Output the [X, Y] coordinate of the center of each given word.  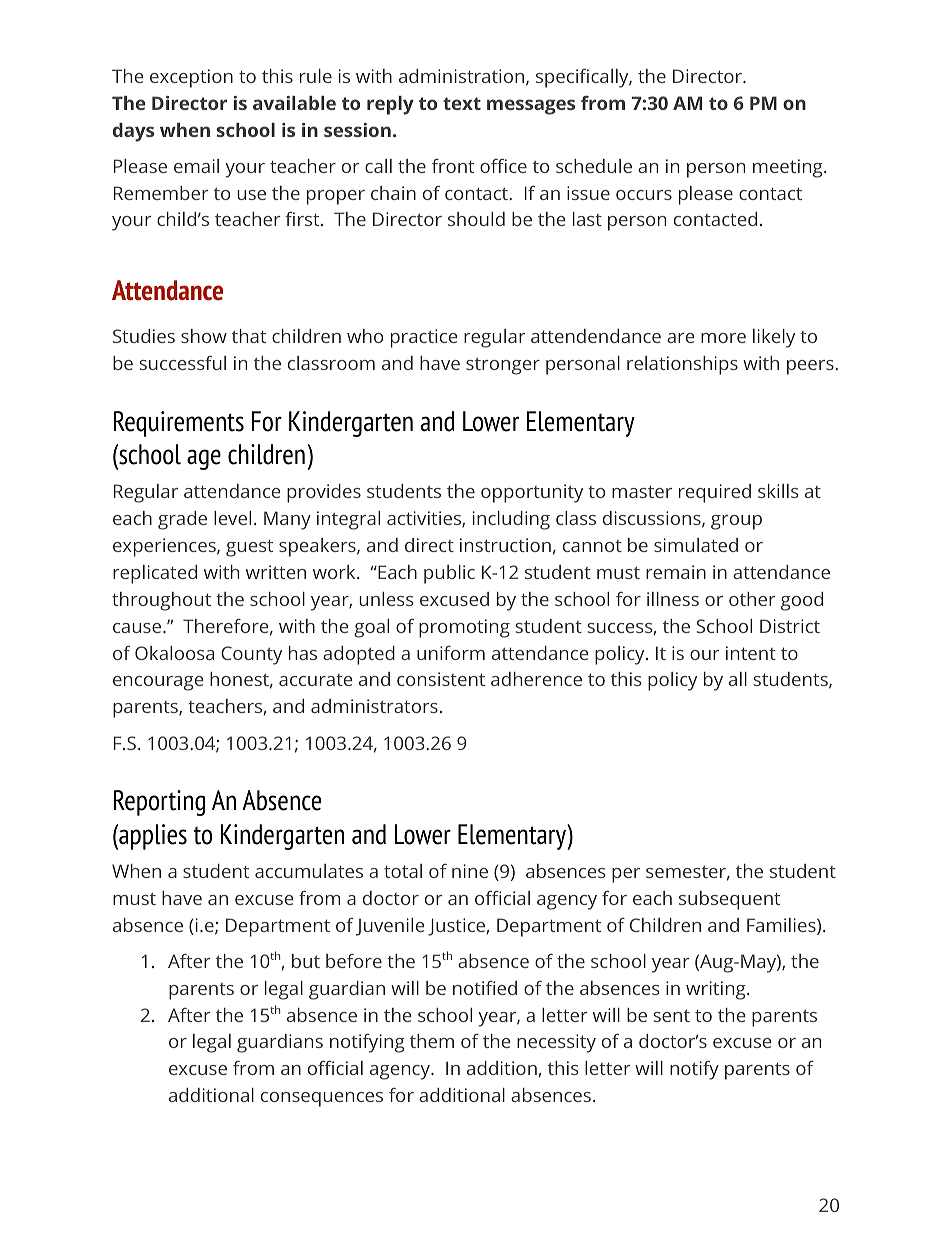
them [432, 1041]
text [462, 103]
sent [672, 1016]
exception [191, 78]
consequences [322, 1099]
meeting [789, 168]
